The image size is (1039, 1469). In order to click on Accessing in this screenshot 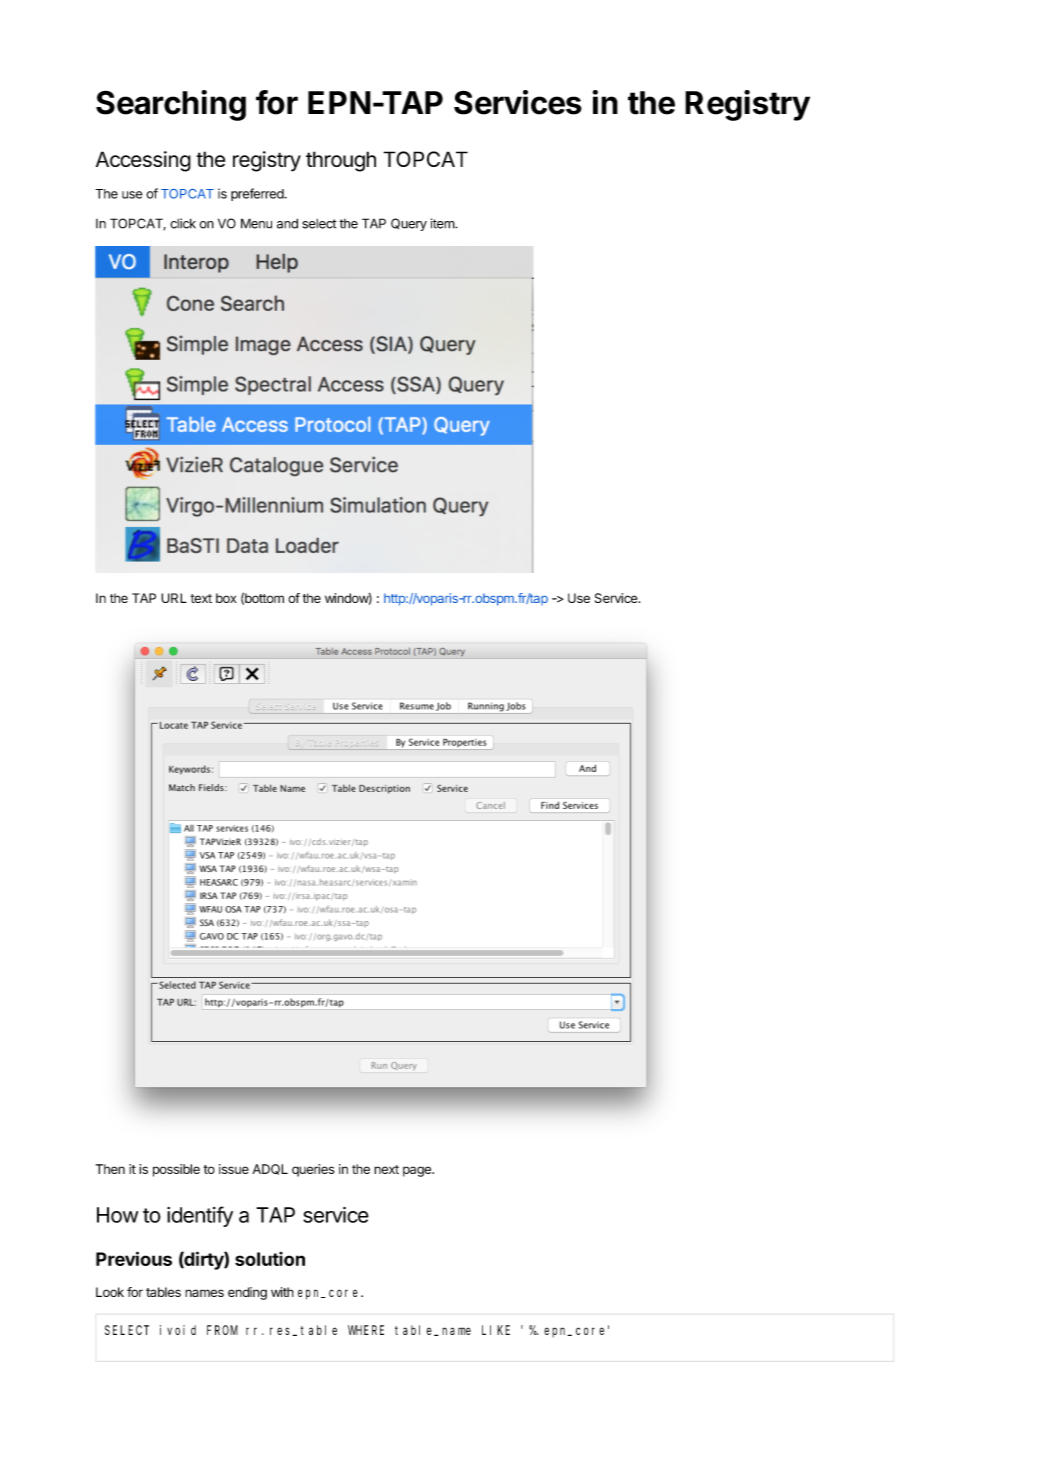, I will do `click(143, 161)`.
